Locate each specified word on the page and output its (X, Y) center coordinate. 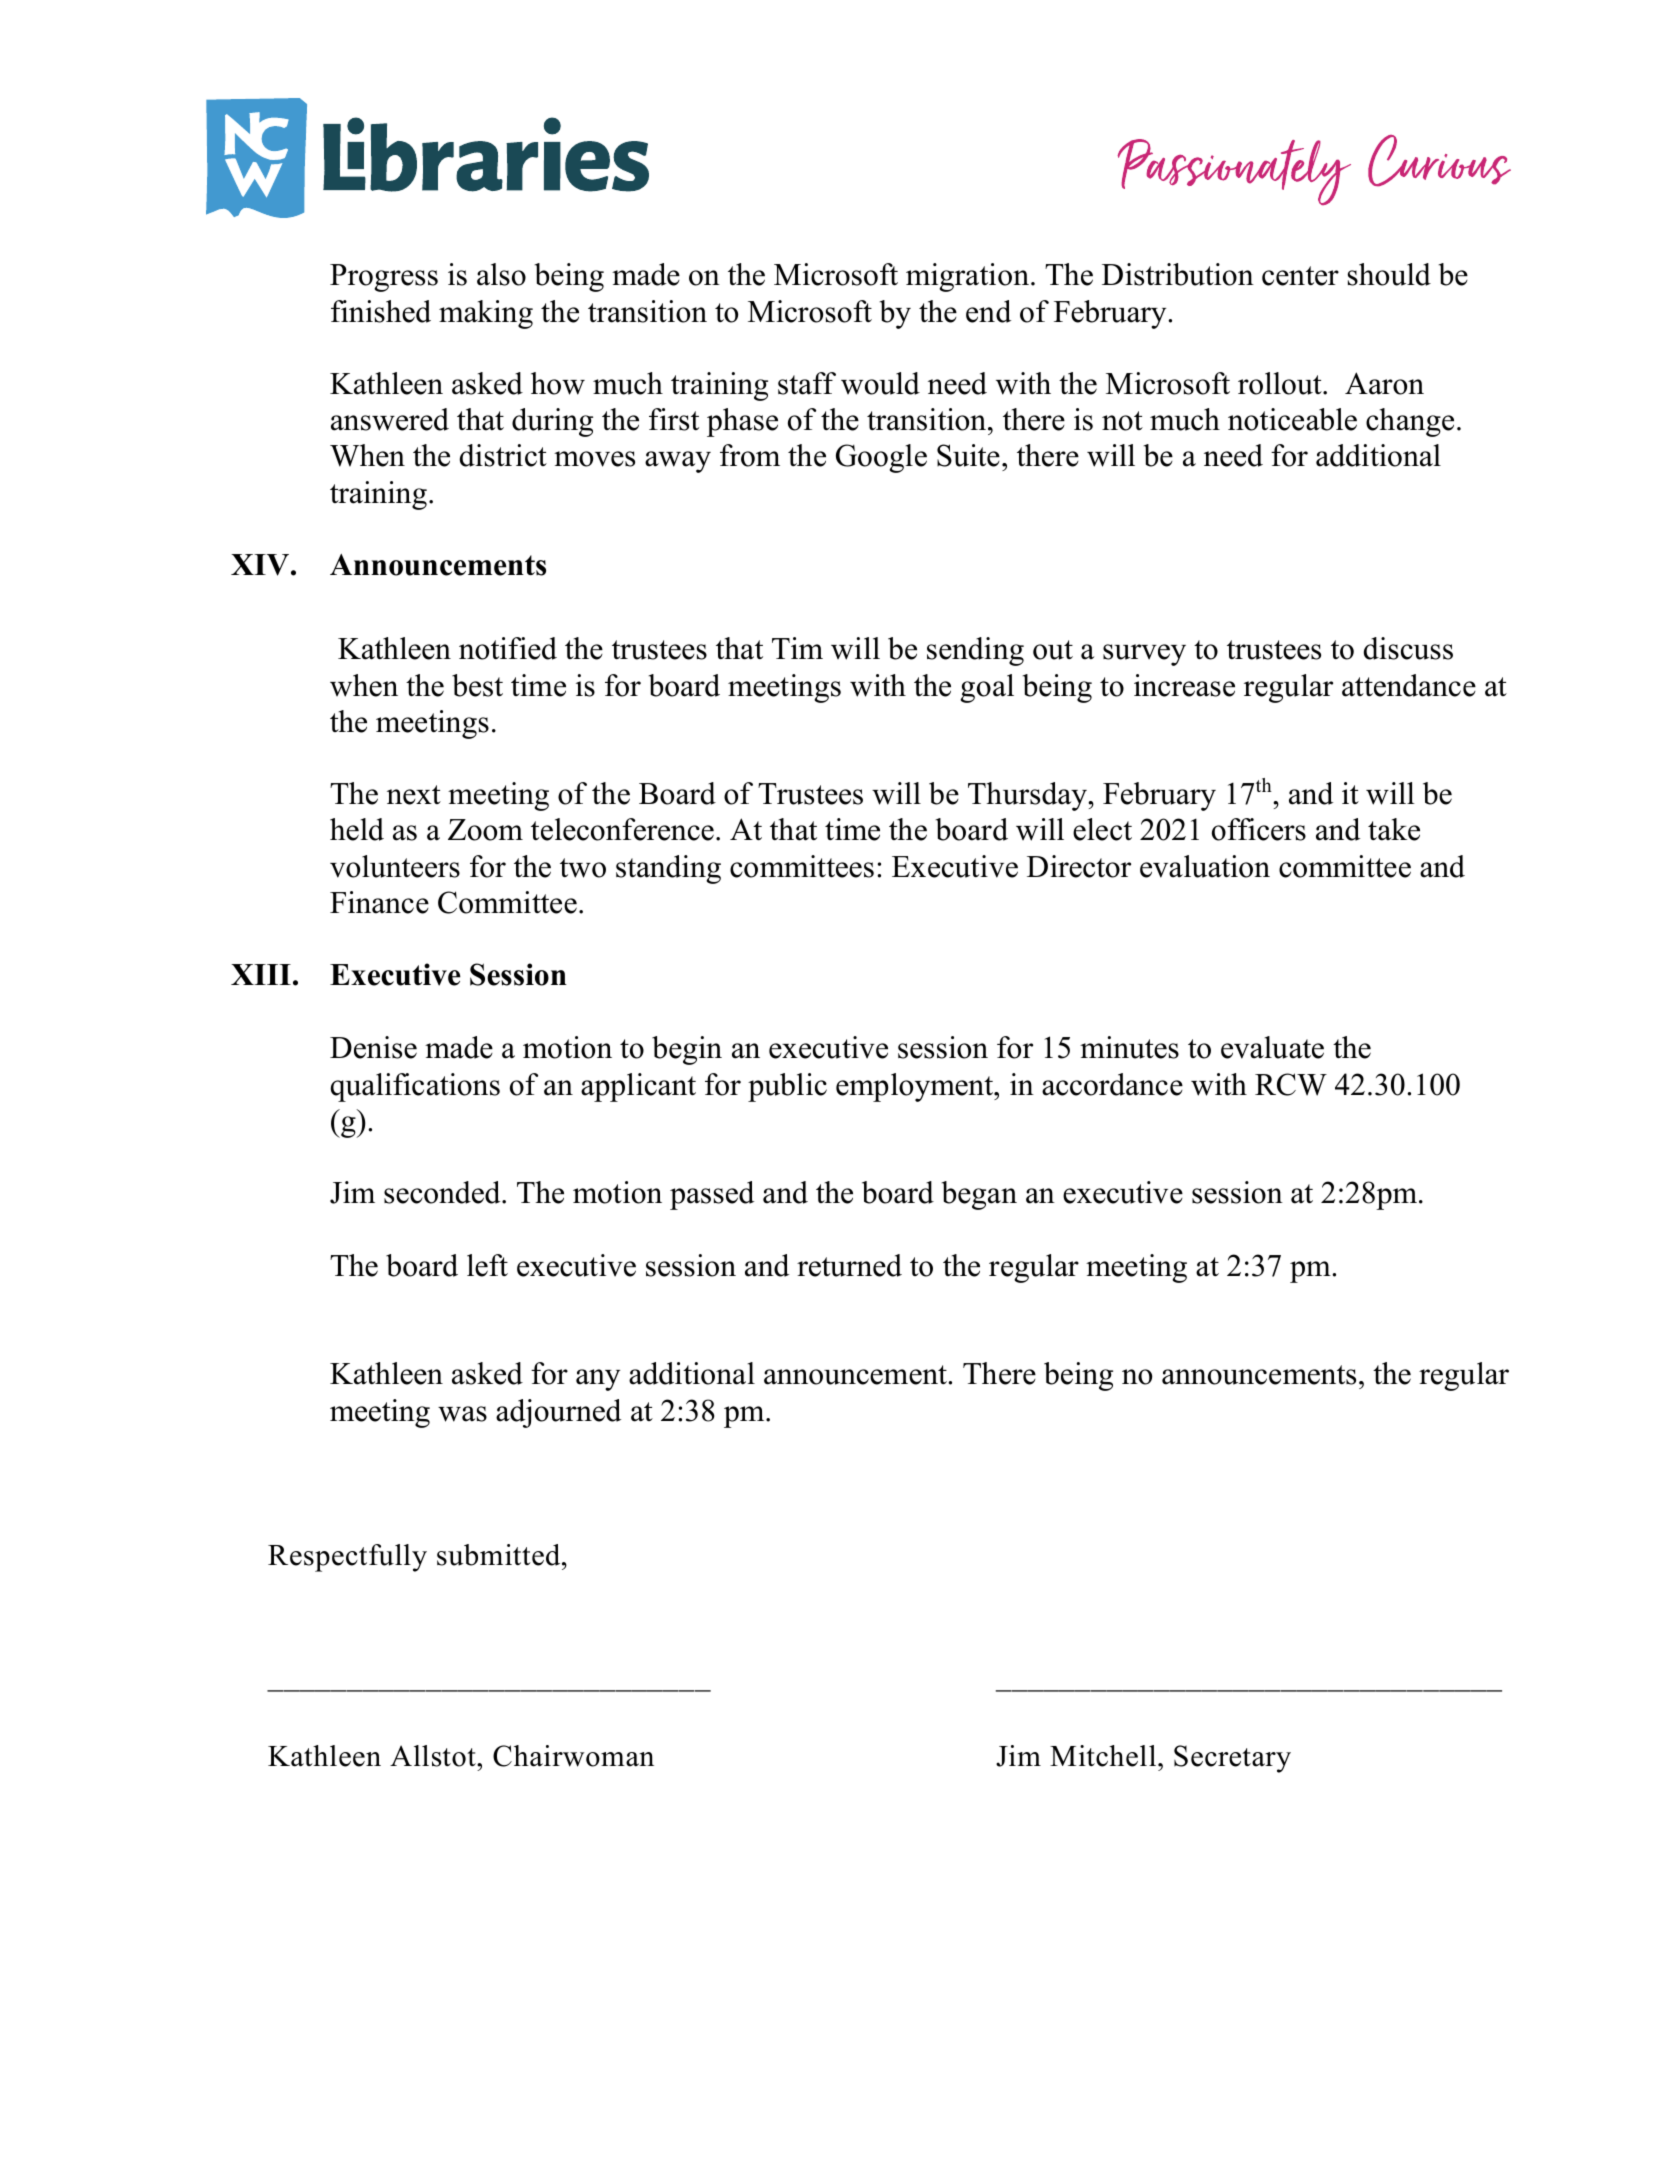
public (787, 1087)
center (1300, 276)
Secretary (1232, 1759)
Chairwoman (573, 1756)
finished (381, 311)
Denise (373, 1047)
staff (807, 383)
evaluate (1272, 1047)
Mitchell (1104, 1756)
